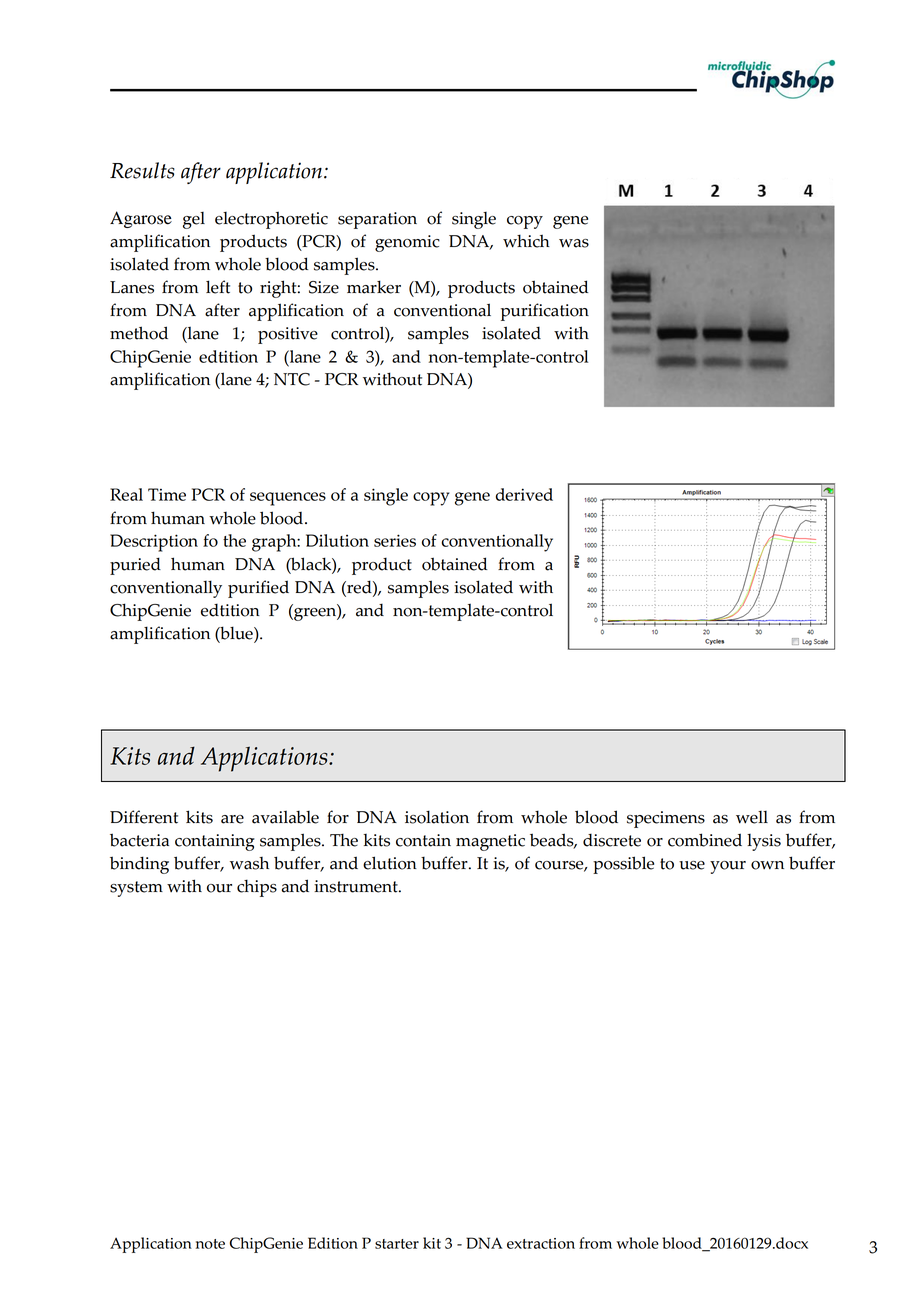 This screenshot has height=1308, width=924. Describe the element at coordinates (292, 379) in the screenshot. I see `NTC` at that location.
